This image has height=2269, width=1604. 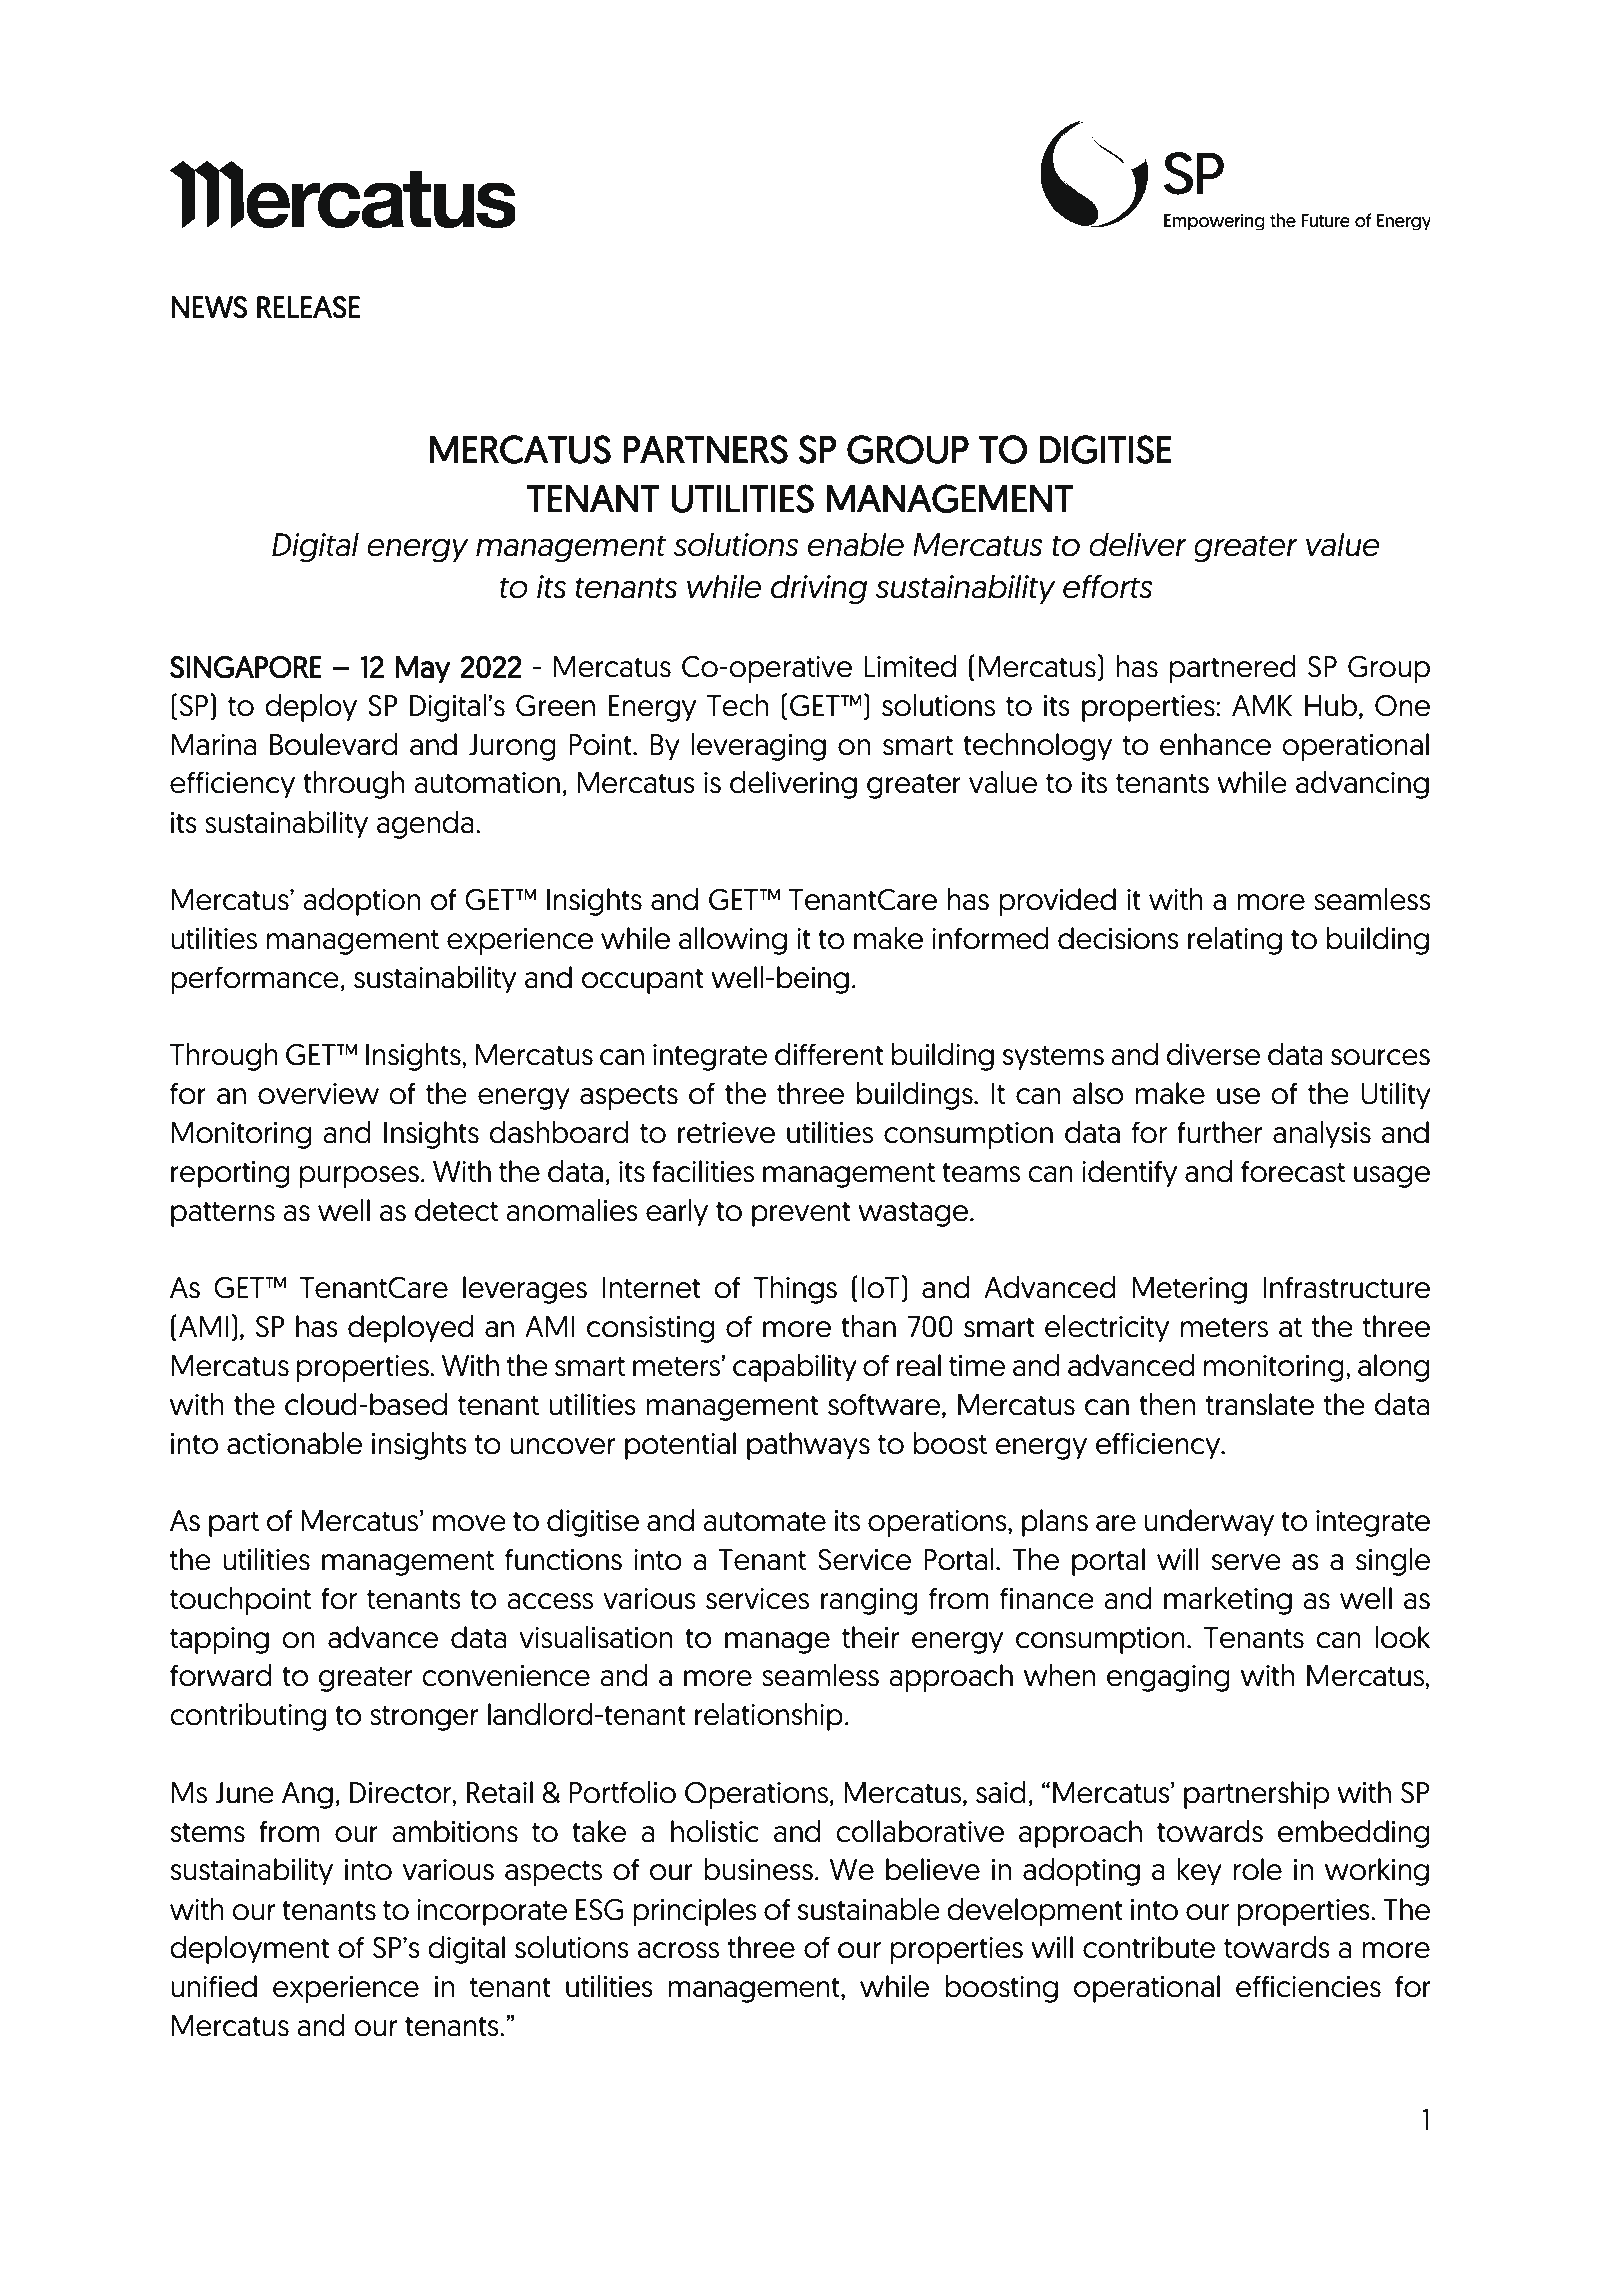 I want to click on enhance, so click(x=1215, y=744).
